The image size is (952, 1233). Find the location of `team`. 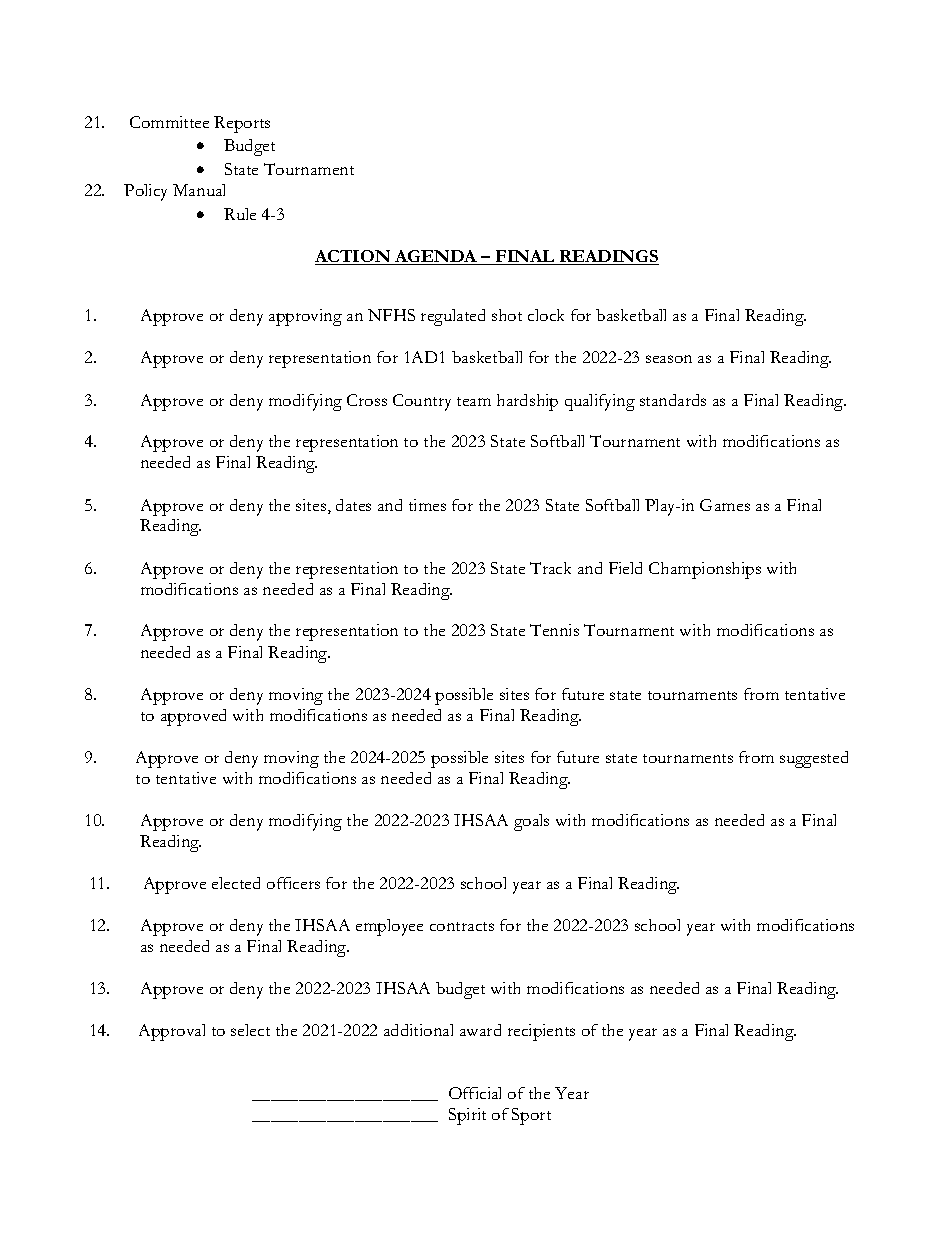

team is located at coordinates (474, 401).
